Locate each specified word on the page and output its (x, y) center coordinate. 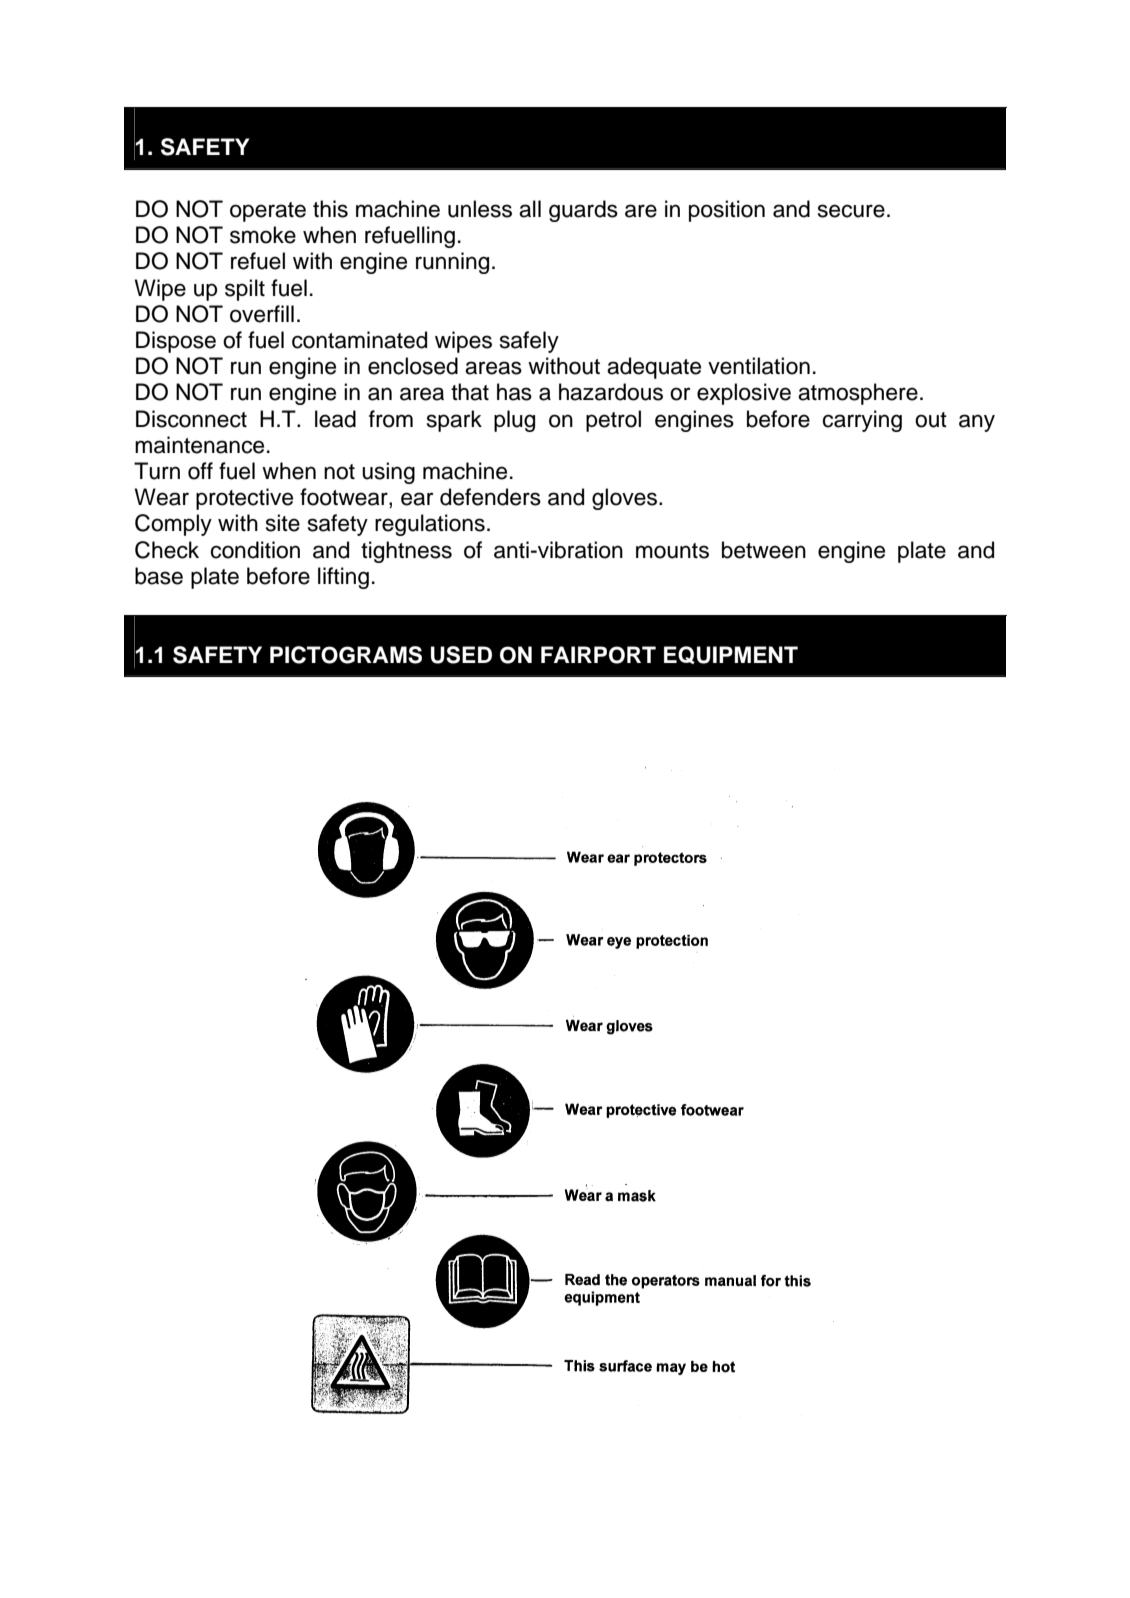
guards (583, 211)
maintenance (199, 445)
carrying (862, 421)
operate (268, 212)
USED (461, 655)
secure (851, 211)
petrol (613, 421)
